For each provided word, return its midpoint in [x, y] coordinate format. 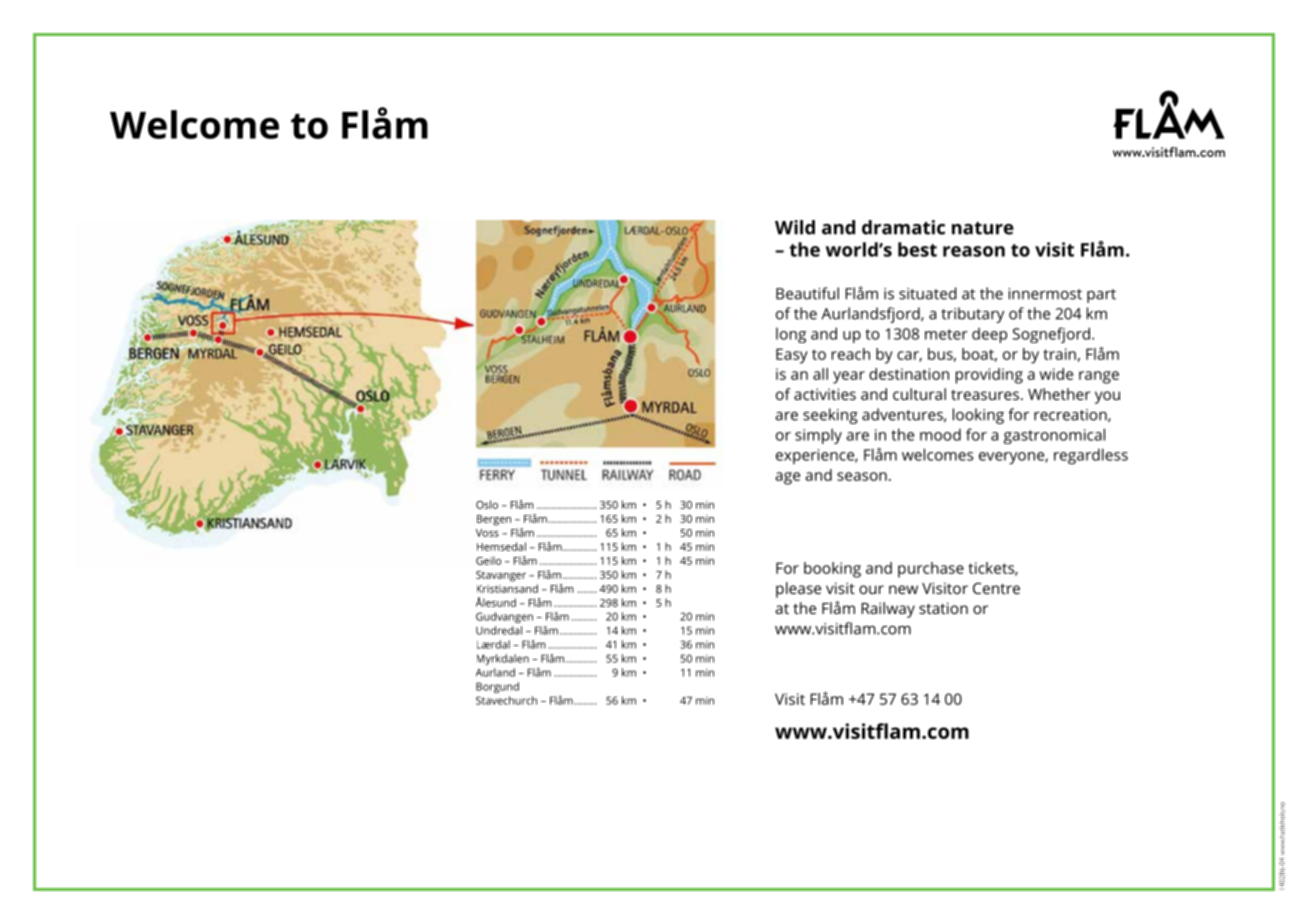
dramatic [903, 227]
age [787, 478]
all [820, 374]
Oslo [487, 504]
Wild [795, 227]
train [1059, 354]
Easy [792, 356]
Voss [487, 533]
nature [983, 228]
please [798, 590]
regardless [1091, 456]
